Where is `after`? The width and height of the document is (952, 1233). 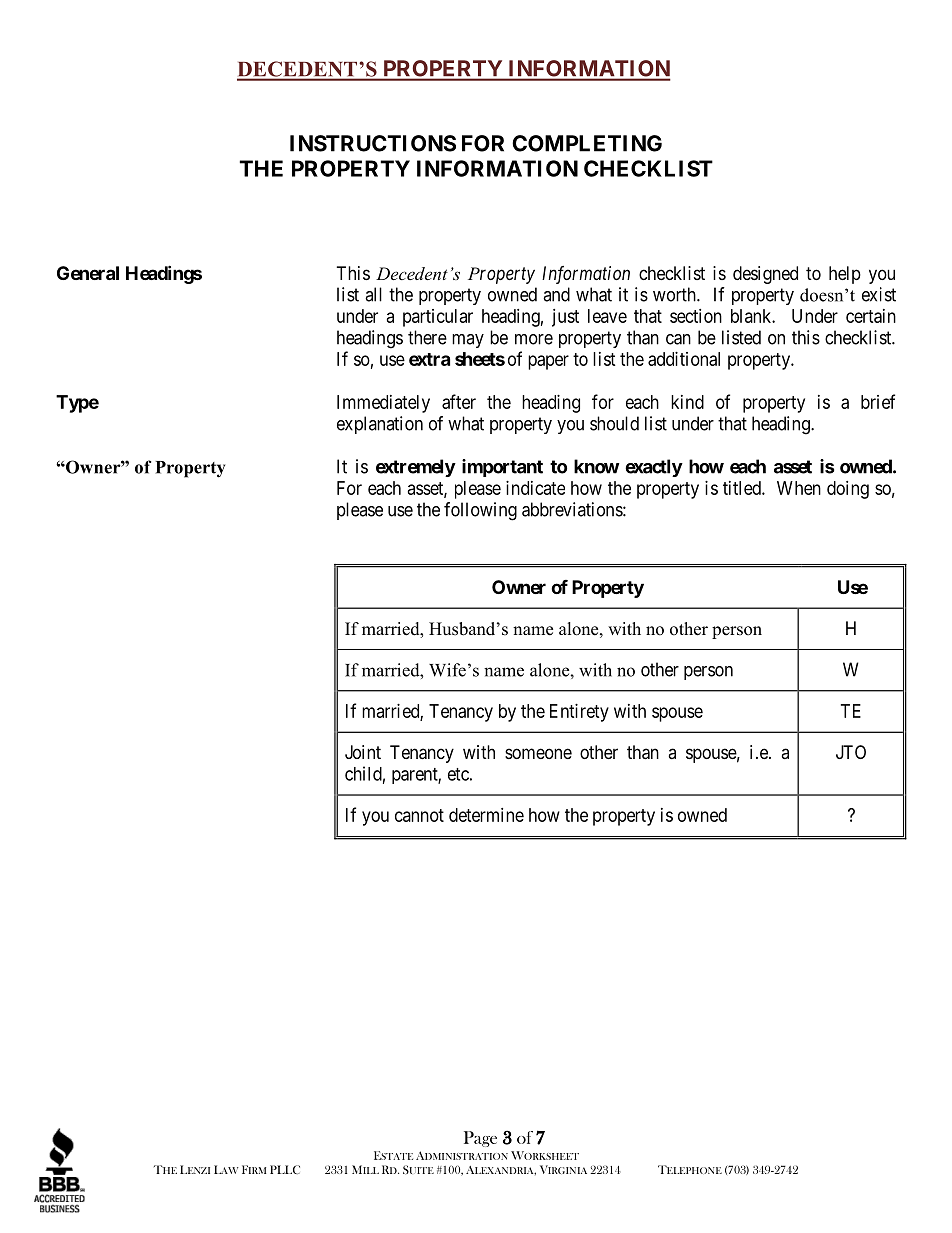
after is located at coordinates (459, 401).
